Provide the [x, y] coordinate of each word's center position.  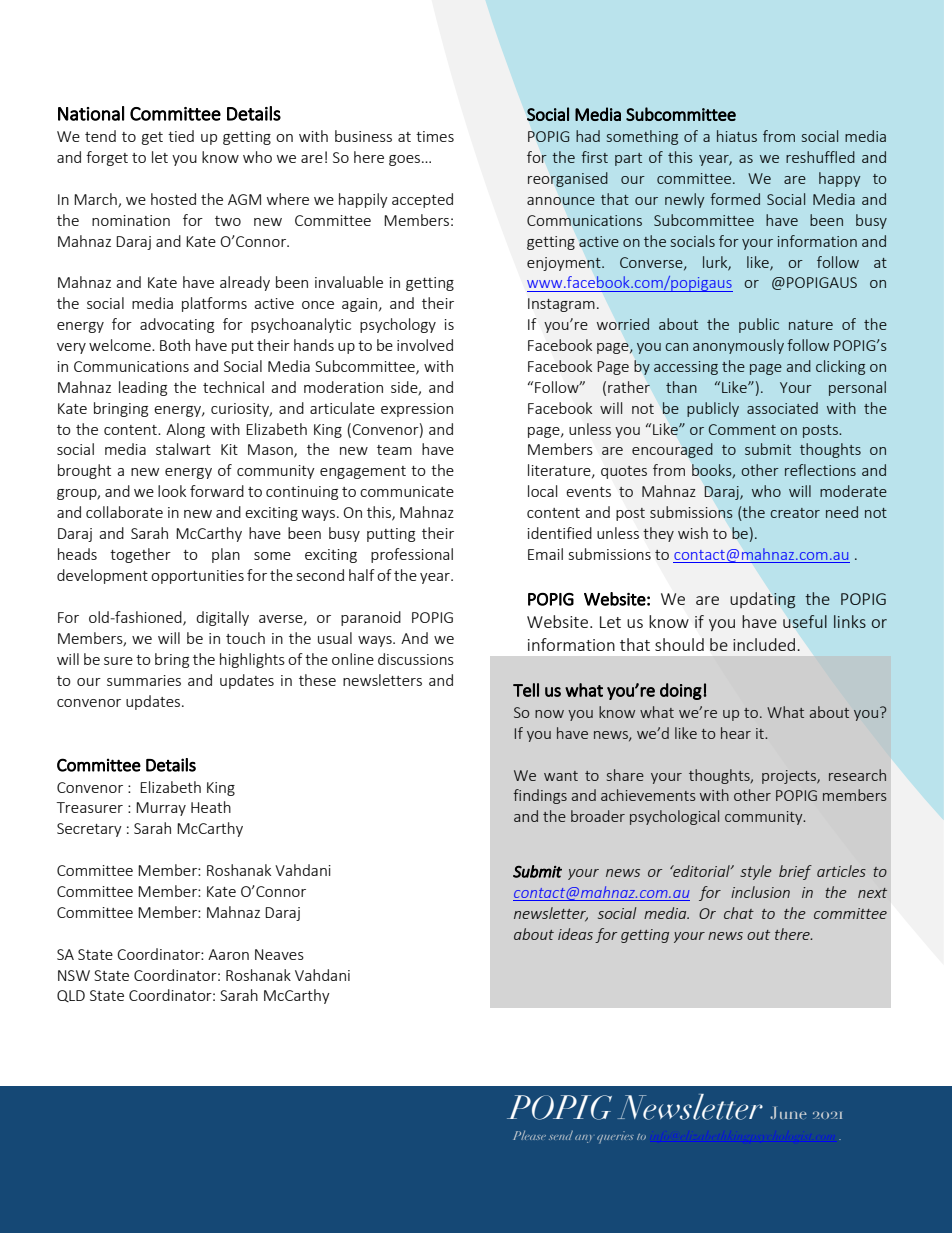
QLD [71, 996]
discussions [416, 659]
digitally [222, 618]
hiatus [737, 136]
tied [181, 136]
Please [529, 1135]
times [435, 136]
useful [805, 621]
